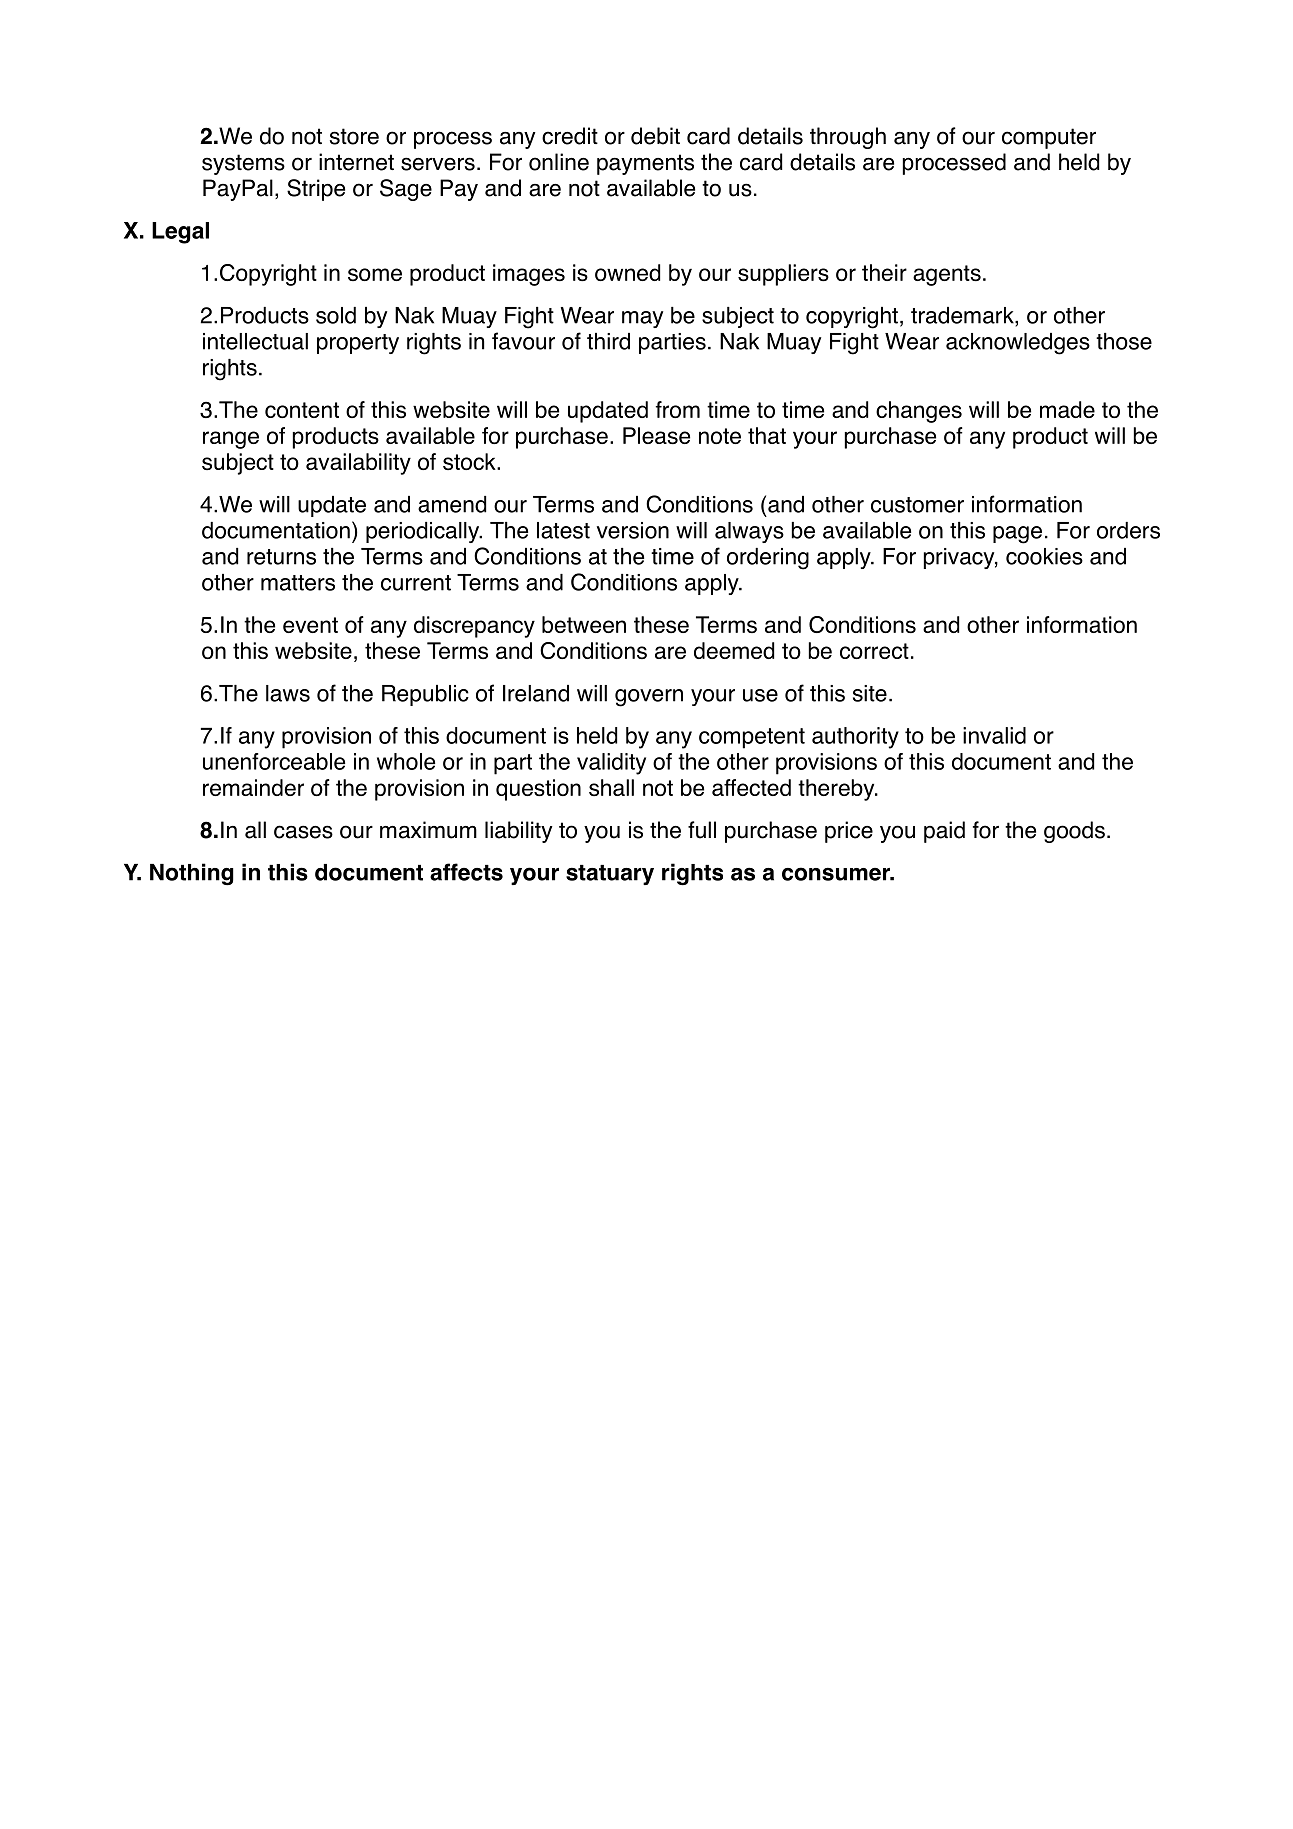  I want to click on statuary, so click(610, 875).
